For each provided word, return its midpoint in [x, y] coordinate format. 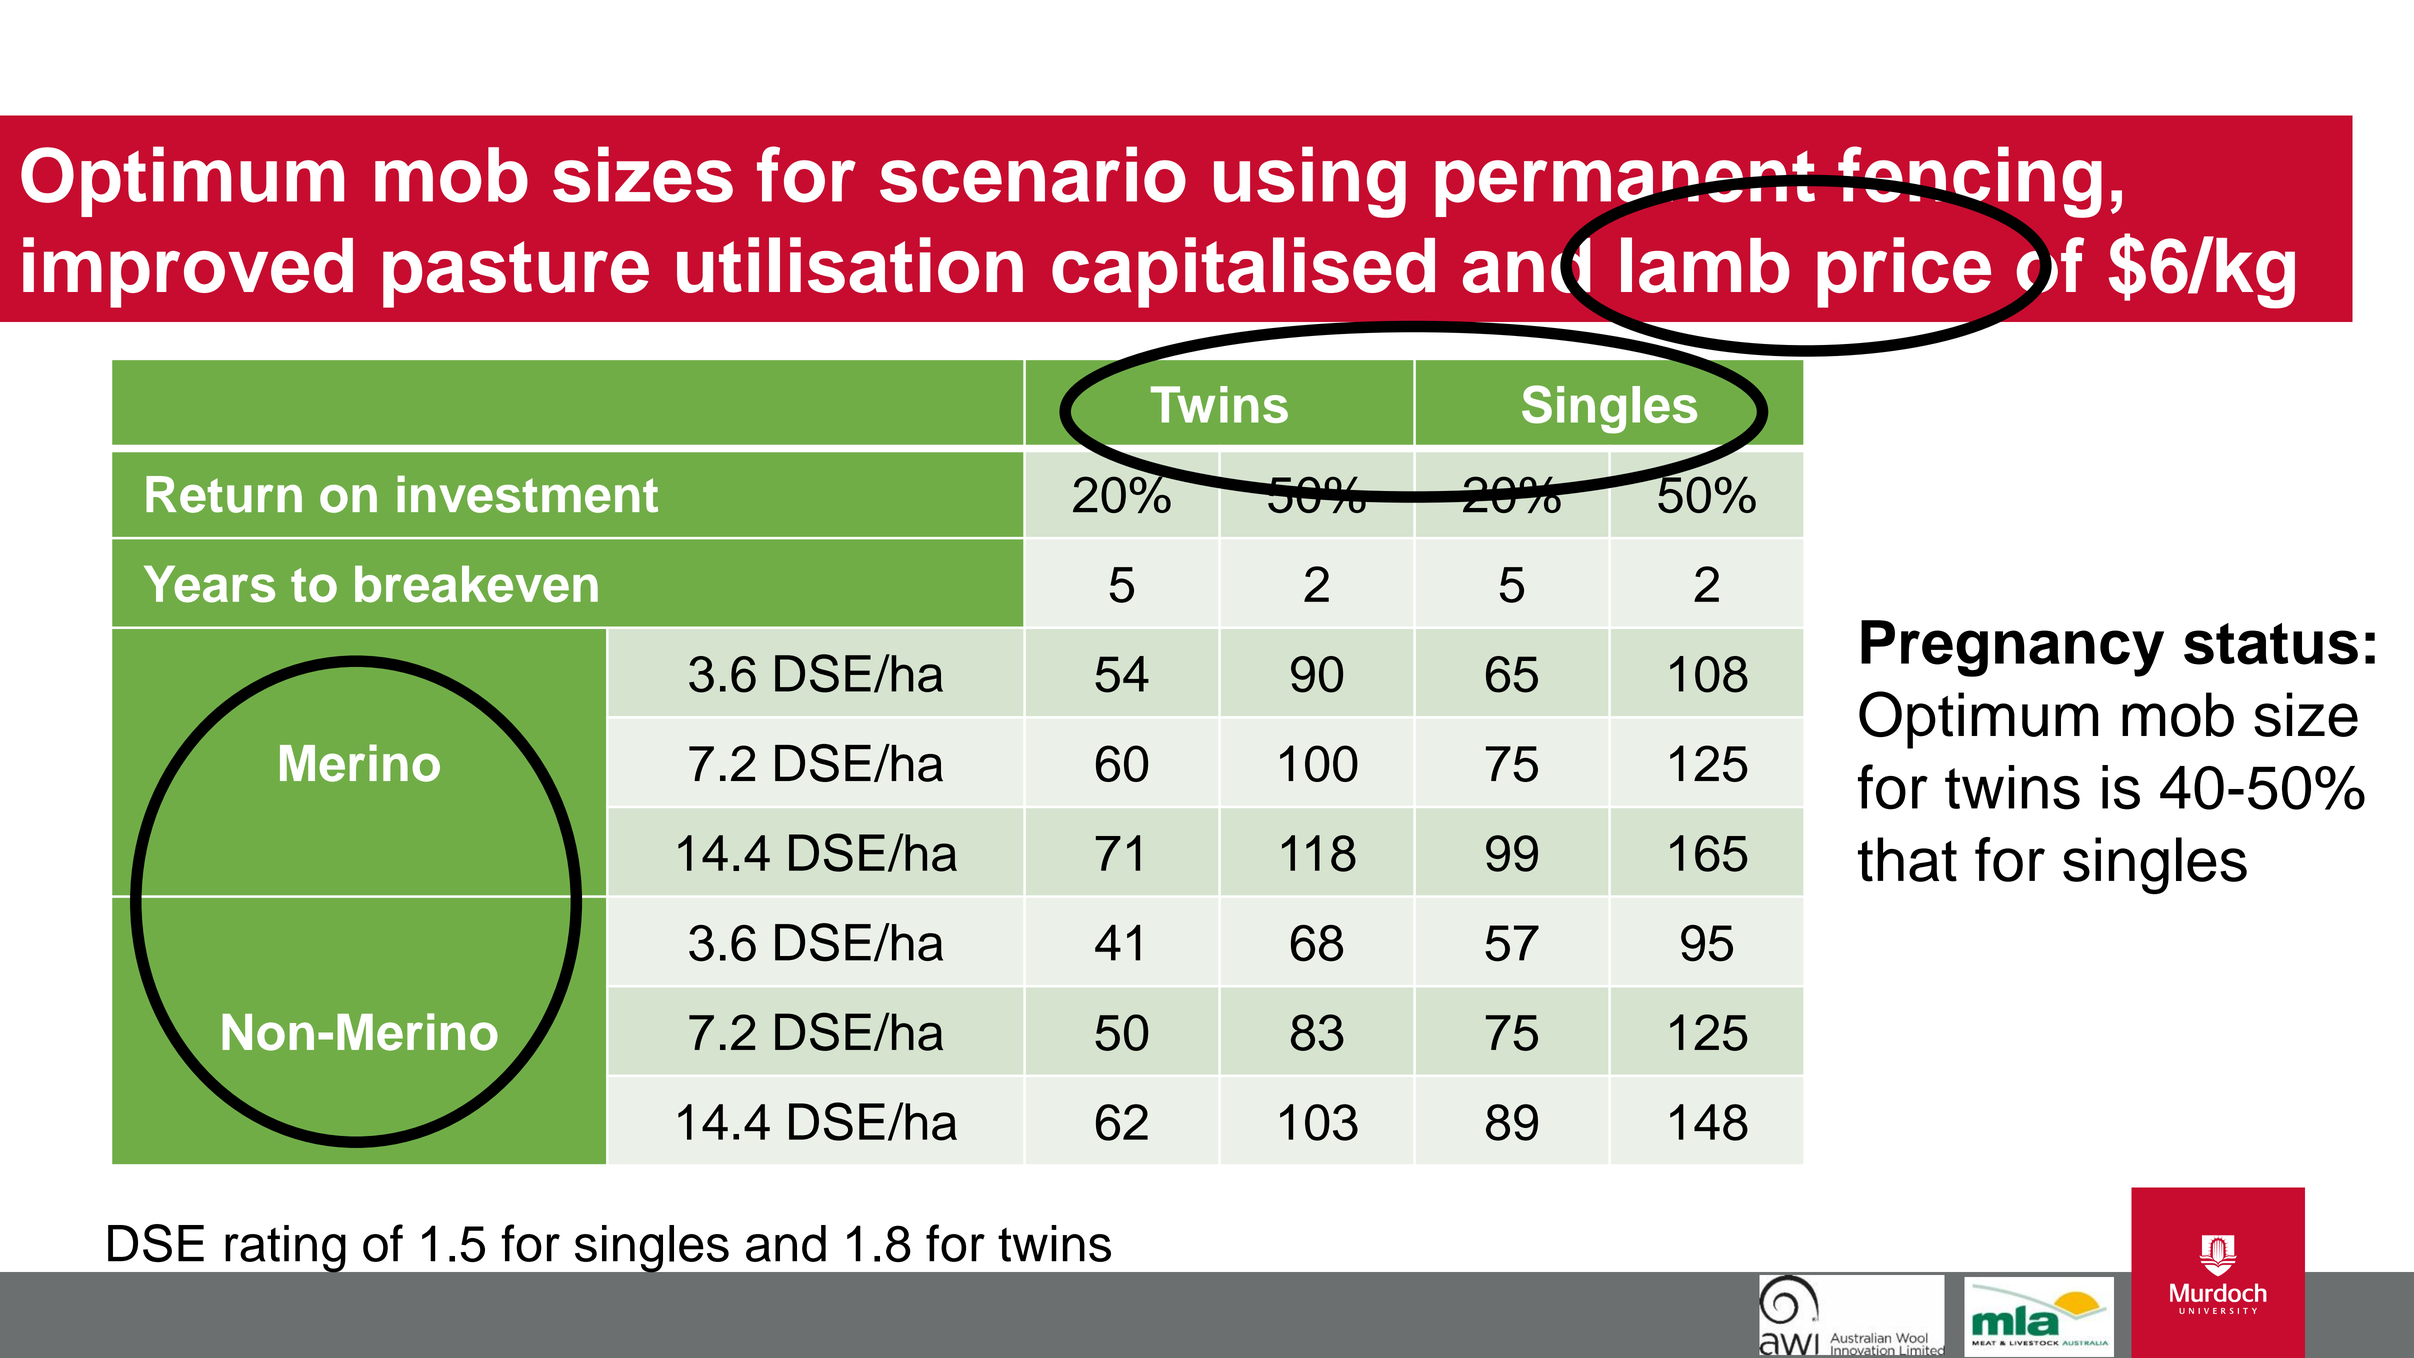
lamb [1705, 265]
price [1904, 272]
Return [224, 494]
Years [209, 584]
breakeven [476, 584]
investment [527, 494]
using [1310, 182]
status [2271, 644]
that [1907, 859]
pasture [516, 274]
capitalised [1243, 272]
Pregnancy [2012, 648]
